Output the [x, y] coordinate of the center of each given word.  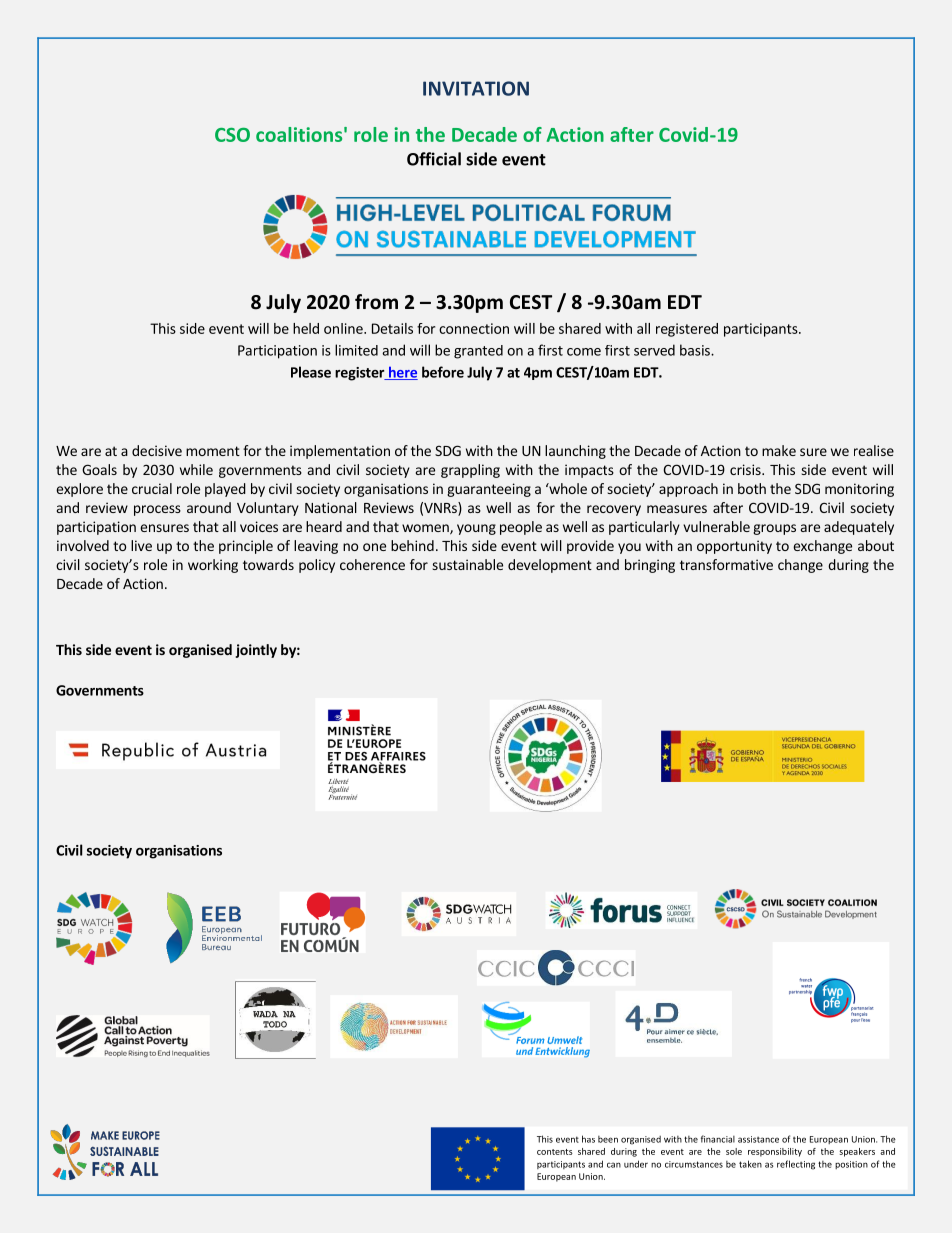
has [588, 1139]
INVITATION [476, 88]
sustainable [468, 564]
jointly [256, 651]
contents [555, 1152]
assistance [758, 1139]
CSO [232, 135]
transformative [726, 564]
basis [696, 350]
